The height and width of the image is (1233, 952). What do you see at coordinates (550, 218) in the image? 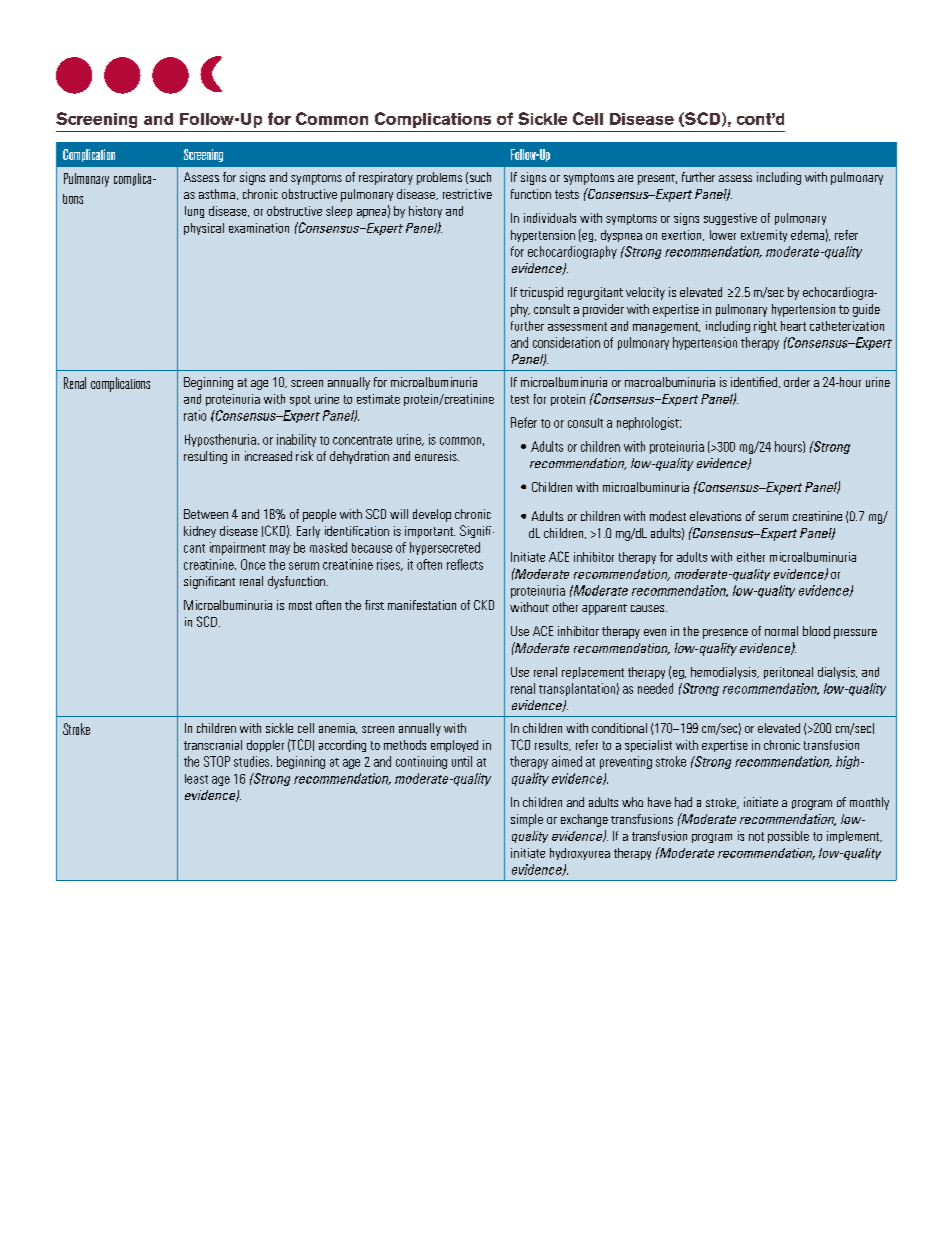
I see `individuals` at bounding box center [550, 218].
